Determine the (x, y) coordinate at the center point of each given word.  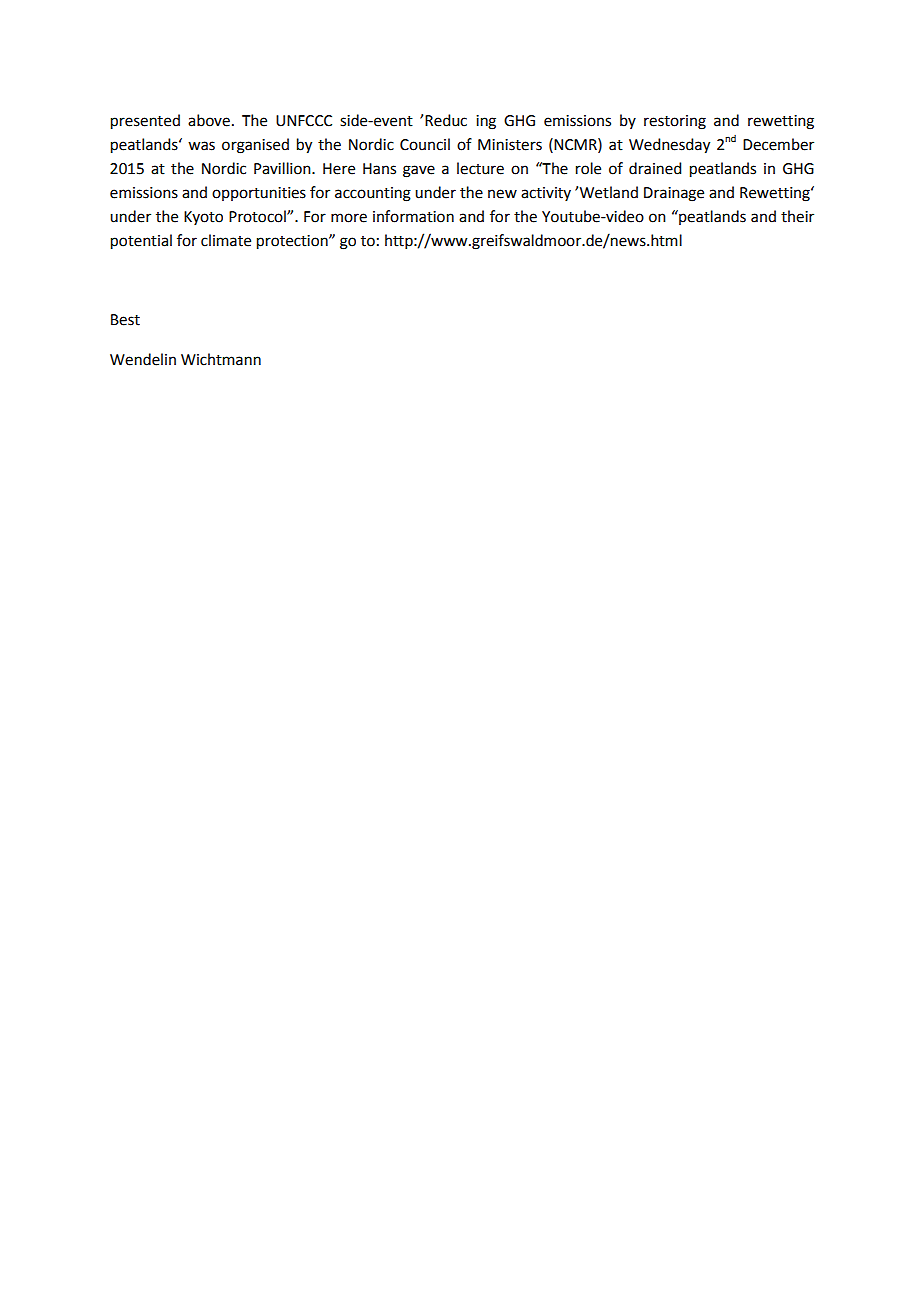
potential (141, 242)
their (797, 216)
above (209, 120)
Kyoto (203, 218)
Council (425, 144)
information (413, 216)
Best (125, 320)
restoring (675, 122)
